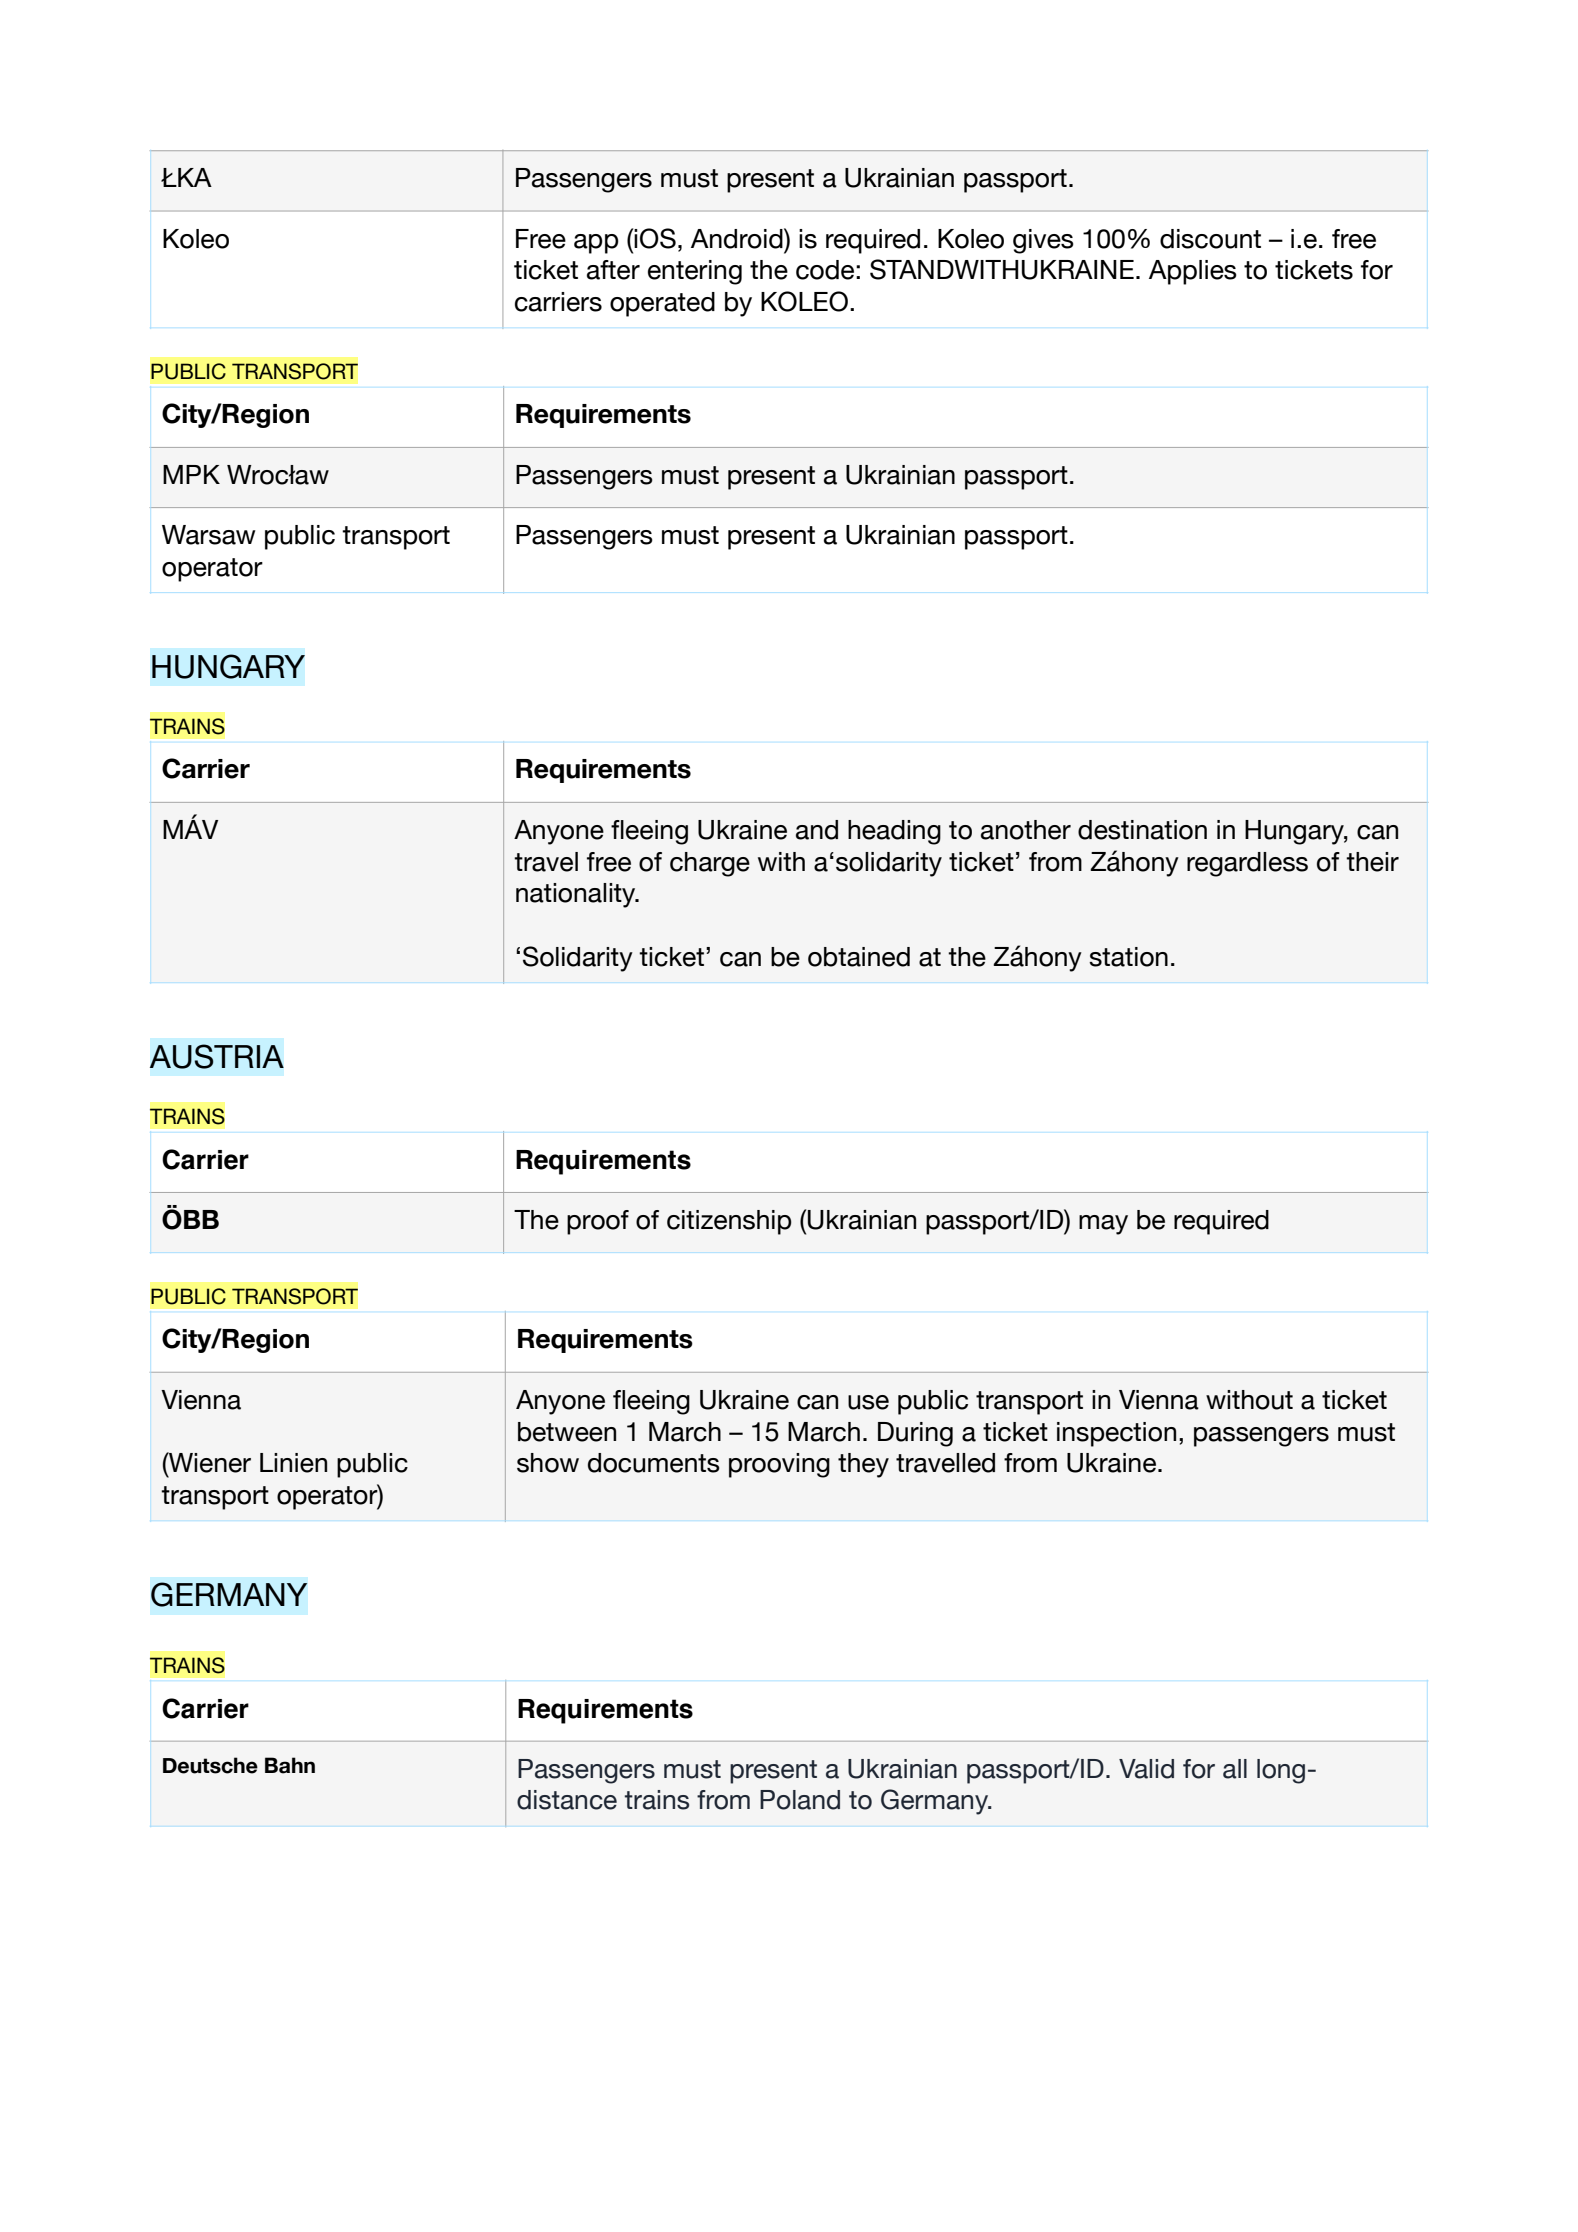 The height and width of the document is (2232, 1578). I want to click on after, so click(613, 270).
